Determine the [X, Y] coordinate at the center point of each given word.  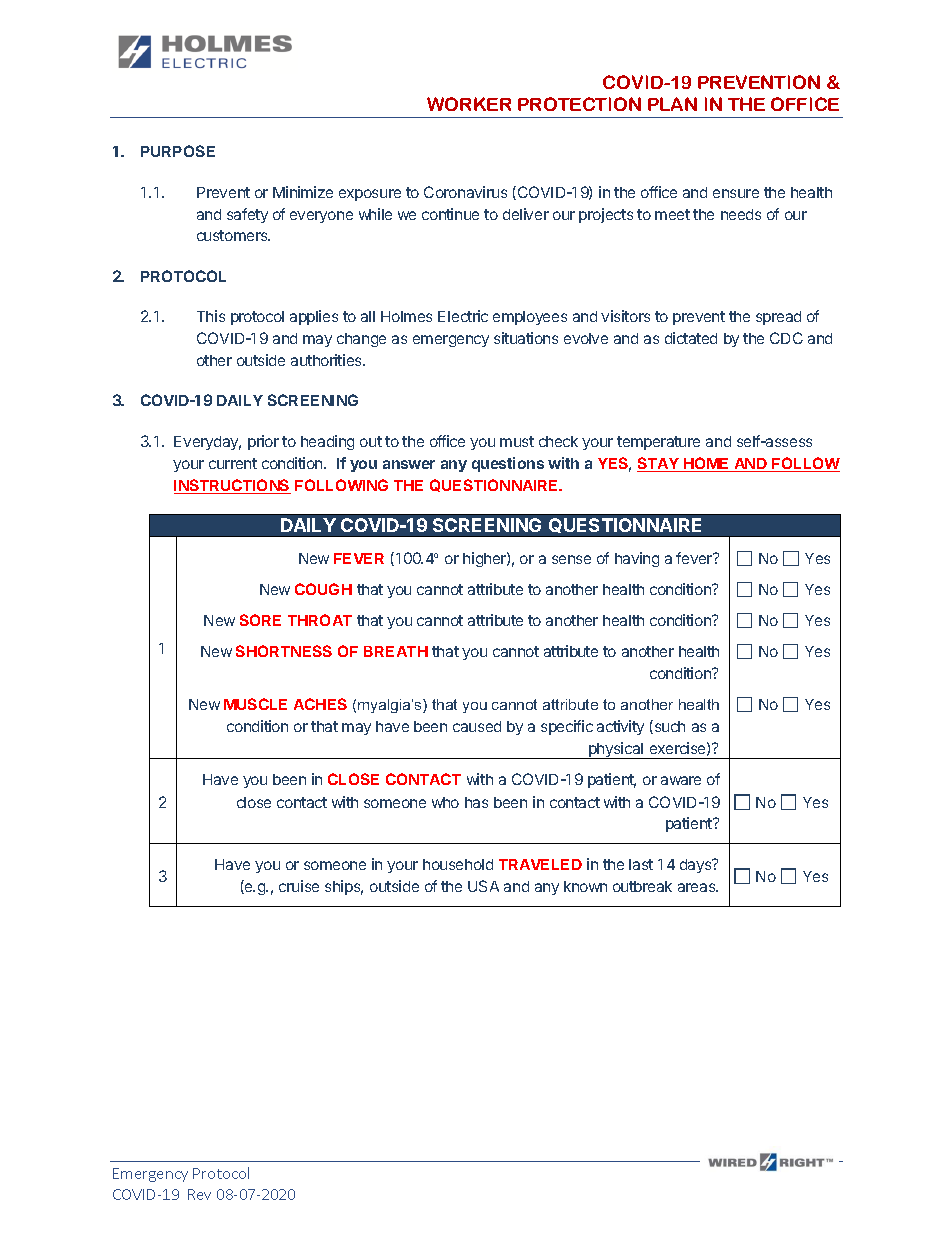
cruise [299, 886]
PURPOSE [178, 151]
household [458, 864]
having [637, 559]
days [697, 866]
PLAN [672, 104]
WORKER [469, 104]
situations [526, 338]
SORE [260, 620]
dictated [691, 338]
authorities [327, 360]
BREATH [396, 651]
